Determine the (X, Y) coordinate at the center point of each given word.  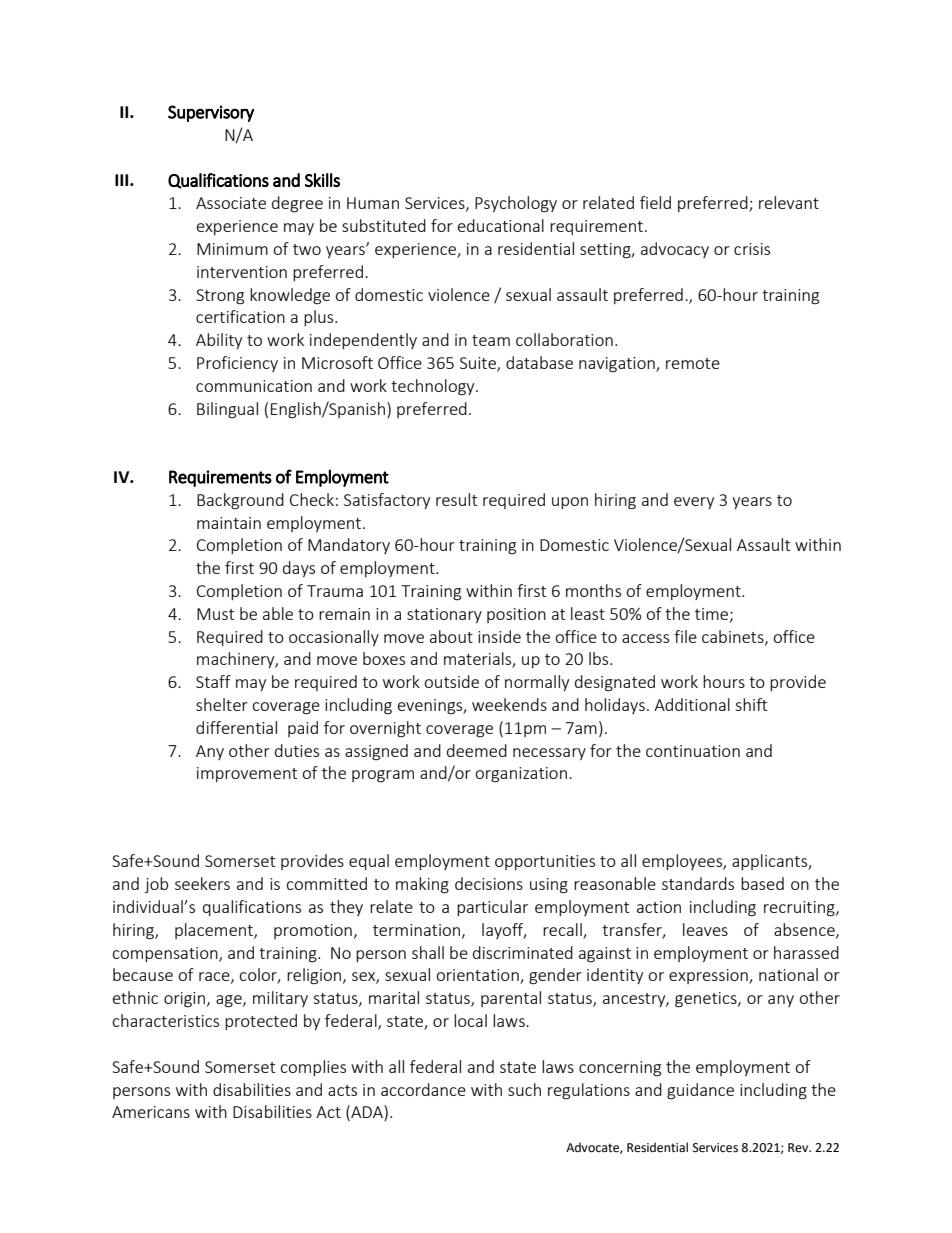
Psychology (516, 204)
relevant (789, 202)
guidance (700, 1091)
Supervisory (211, 113)
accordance (423, 1089)
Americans (151, 1112)
